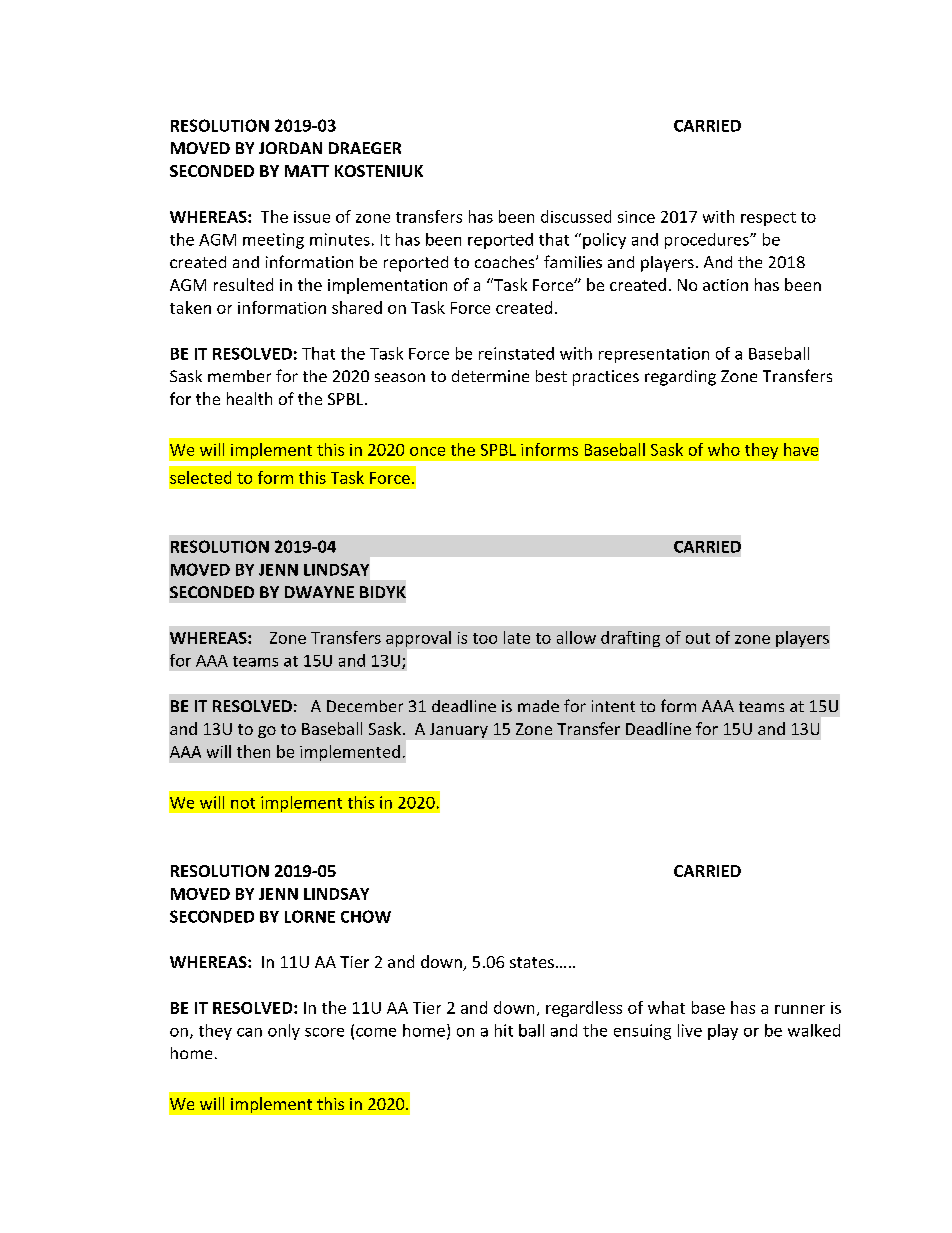 Image resolution: width=952 pixels, height=1233 pixels. Describe the element at coordinates (307, 171) in the screenshot. I see `MATT` at that location.
